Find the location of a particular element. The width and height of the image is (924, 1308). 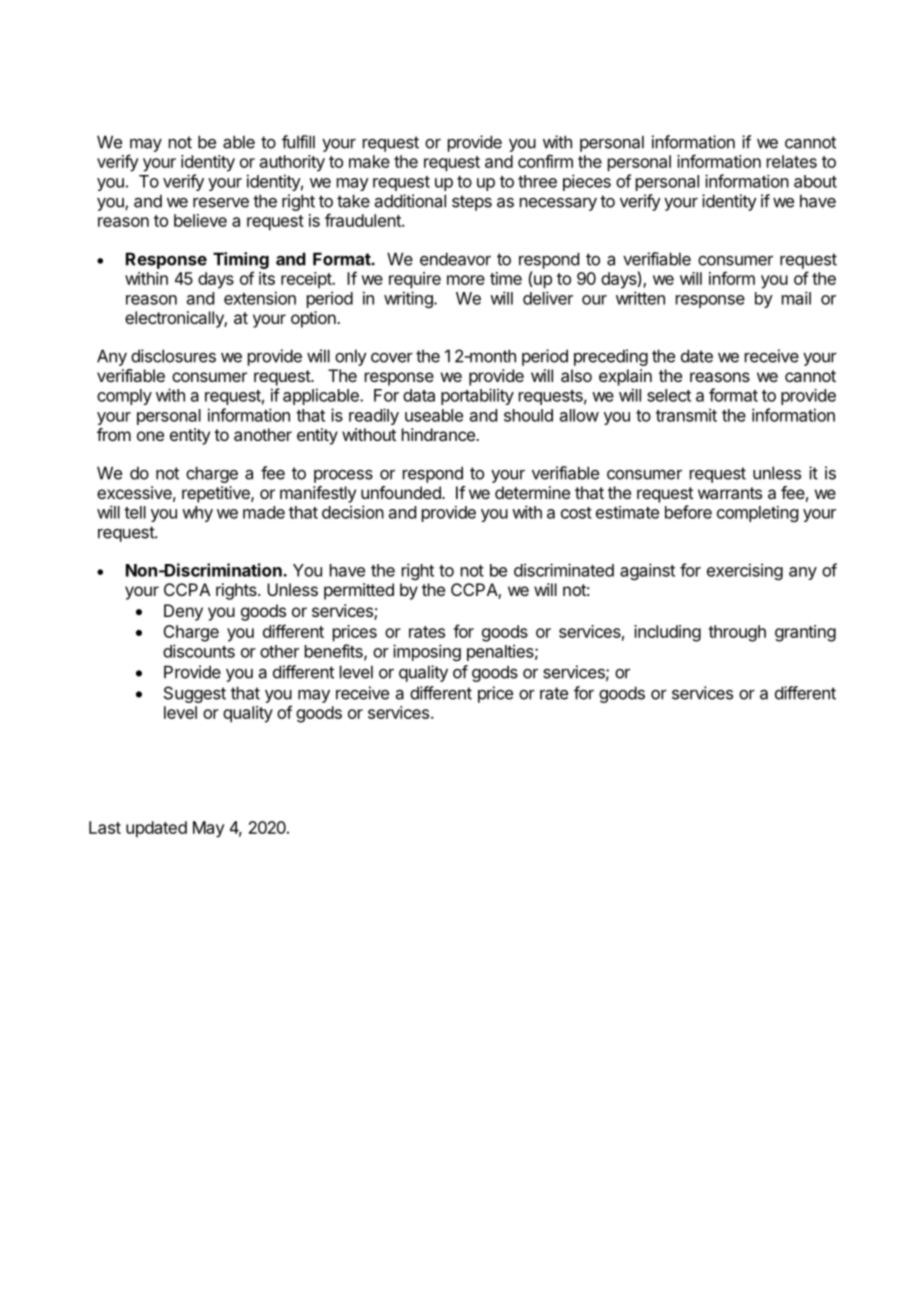

unfounded is located at coordinates (402, 492).
